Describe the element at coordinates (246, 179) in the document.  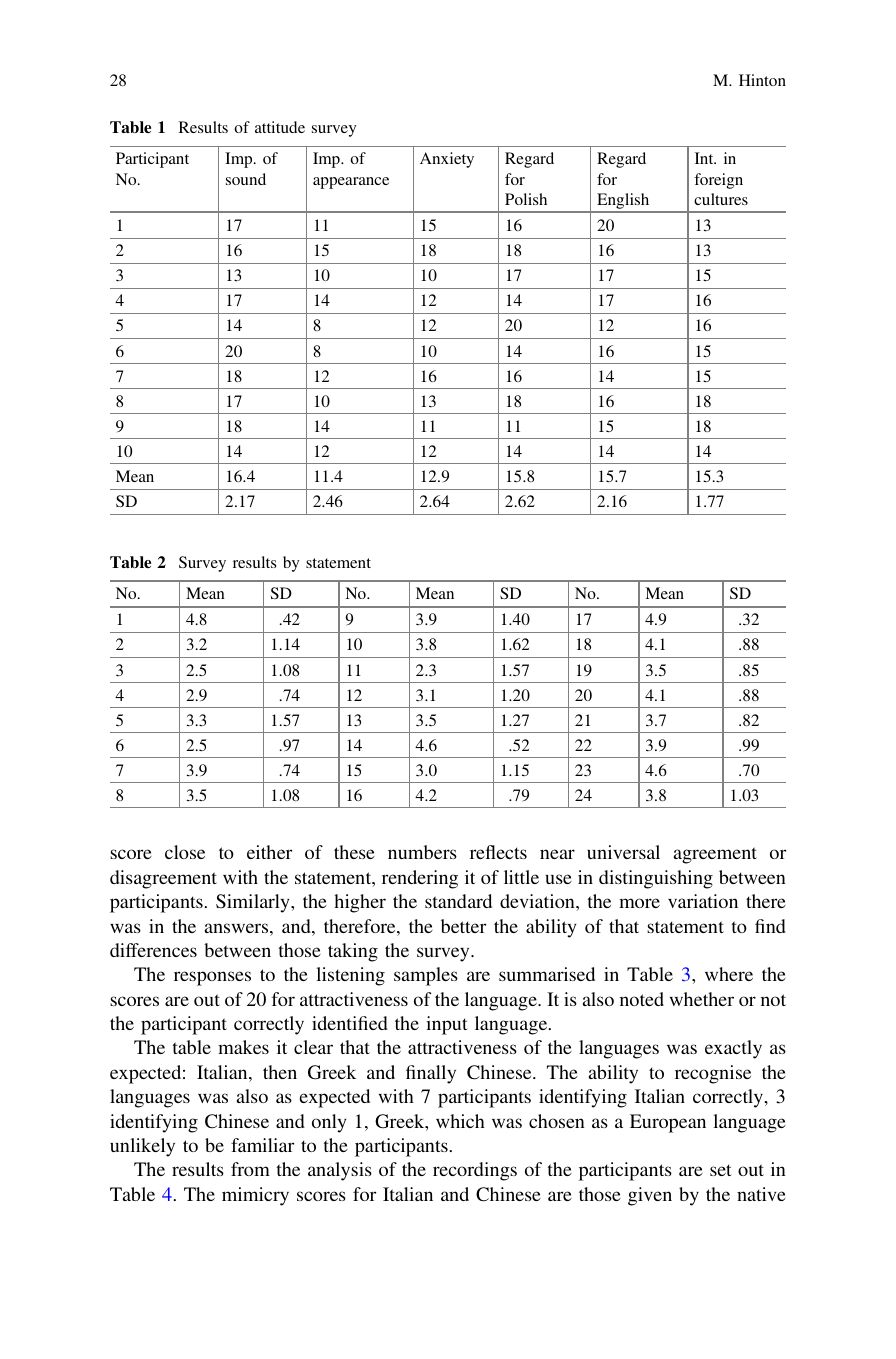
I see `sound` at that location.
